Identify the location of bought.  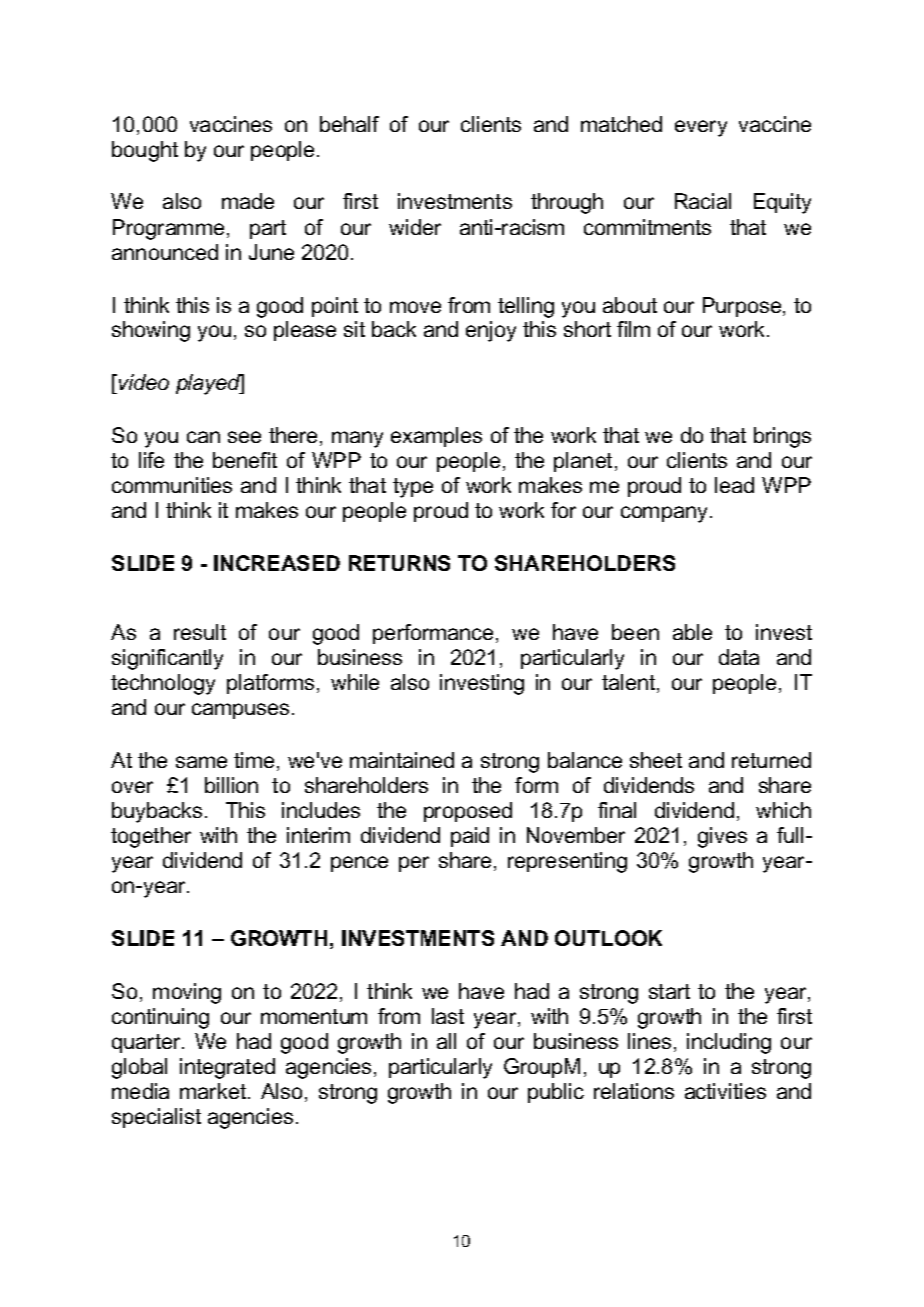
(145, 151).
